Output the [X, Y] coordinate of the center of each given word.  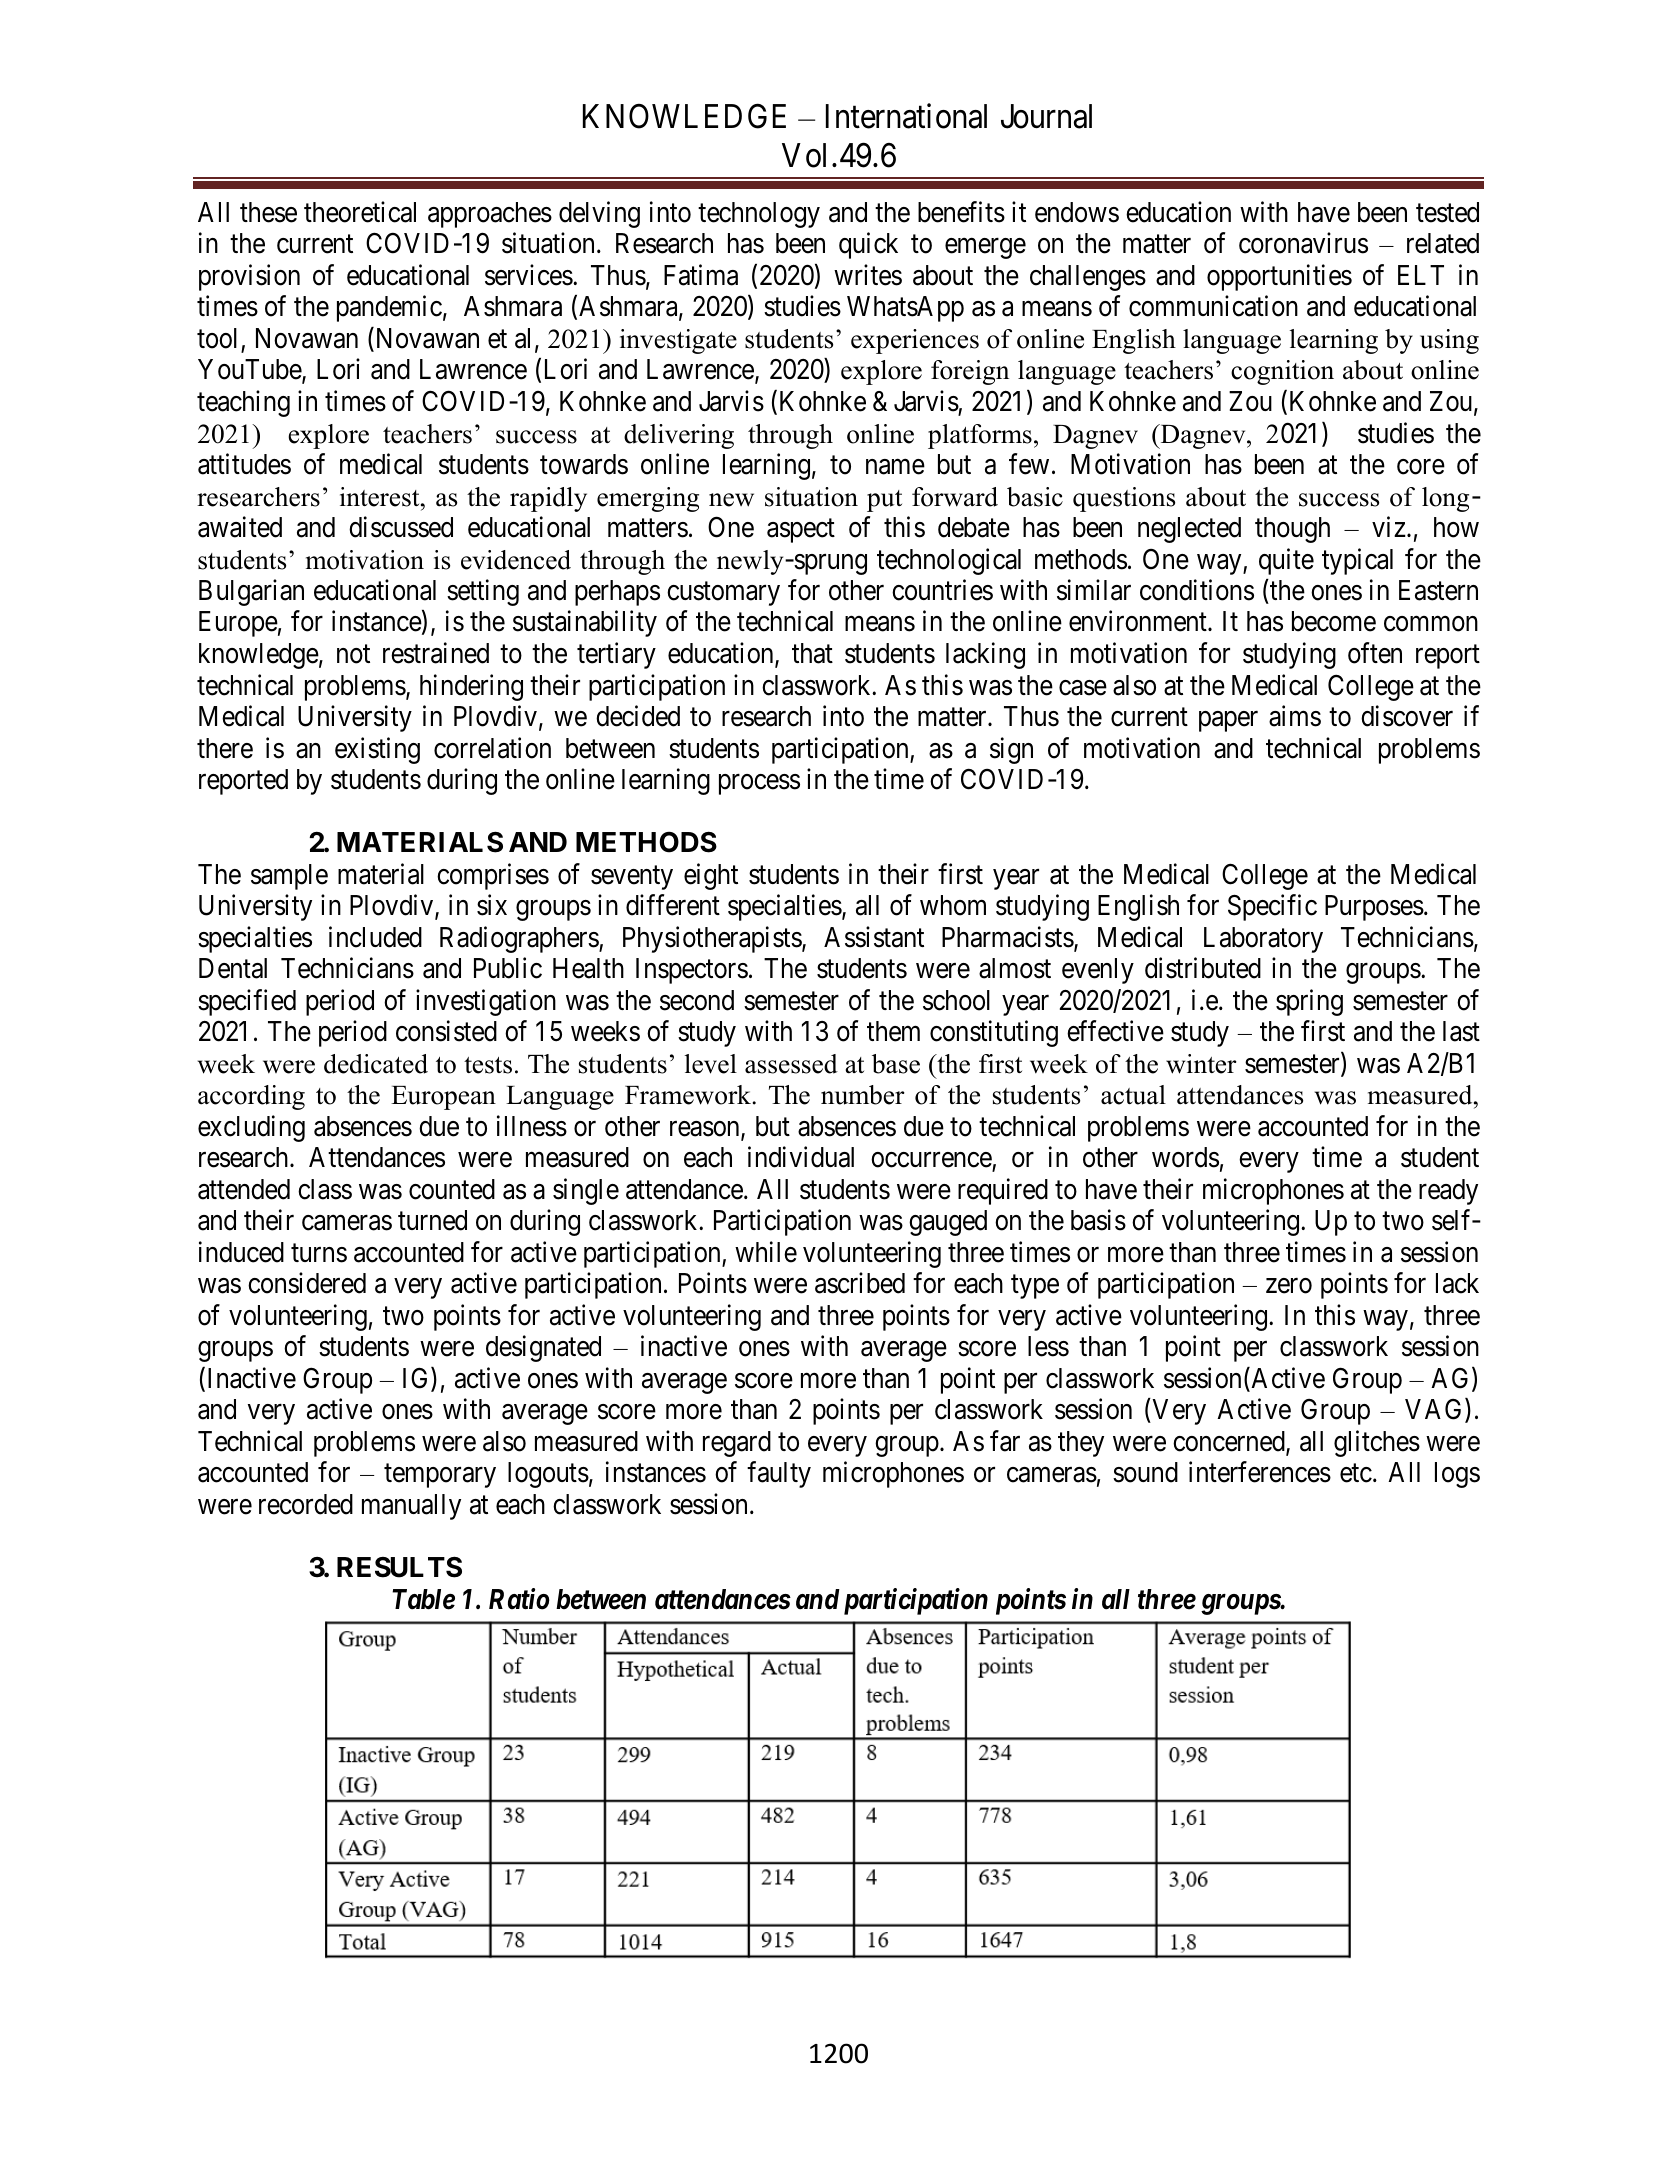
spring [1309, 1002]
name [895, 467]
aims [1295, 716]
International [906, 116]
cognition [1282, 372]
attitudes [244, 464]
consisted [446, 1031]
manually [411, 1507]
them [893, 1031]
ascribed [860, 1283]
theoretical [360, 212]
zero [1289, 1286]
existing [377, 750]
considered [307, 1283]
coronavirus [1303, 243]
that [812, 653]
